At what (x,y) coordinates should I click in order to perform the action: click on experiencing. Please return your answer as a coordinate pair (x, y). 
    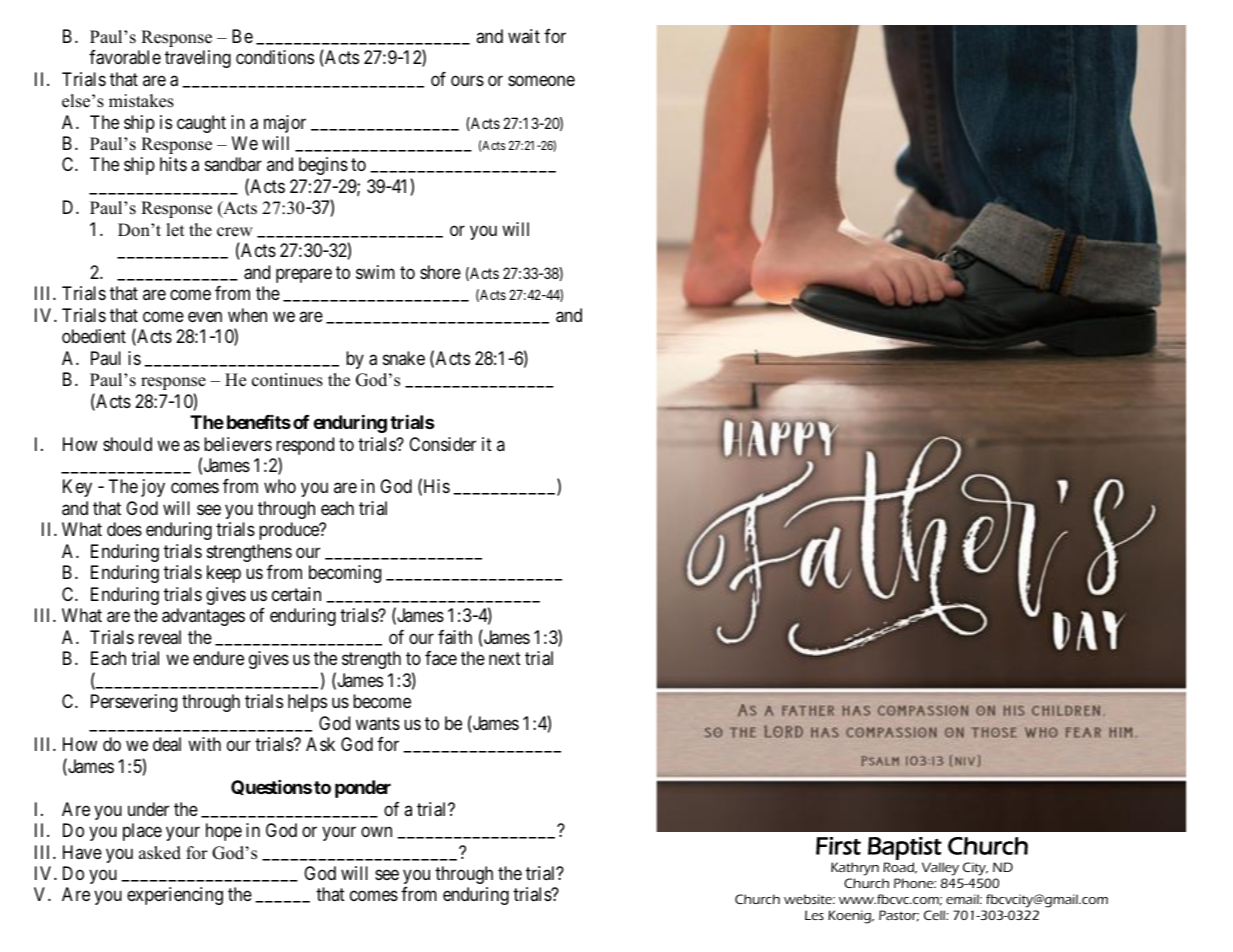
    Looking at the image, I should click on (175, 896).
